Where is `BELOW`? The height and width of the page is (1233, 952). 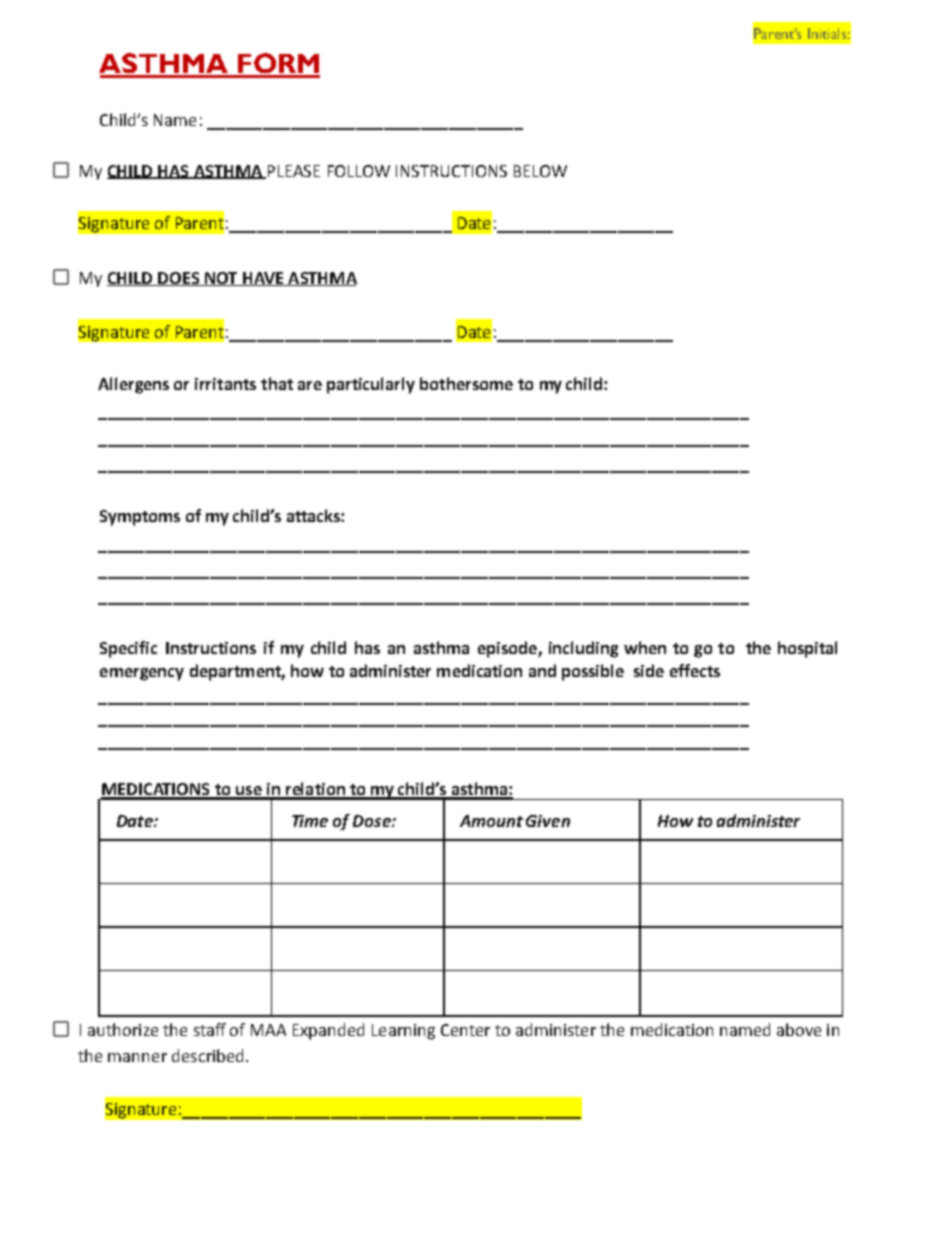
BELOW is located at coordinates (540, 171).
